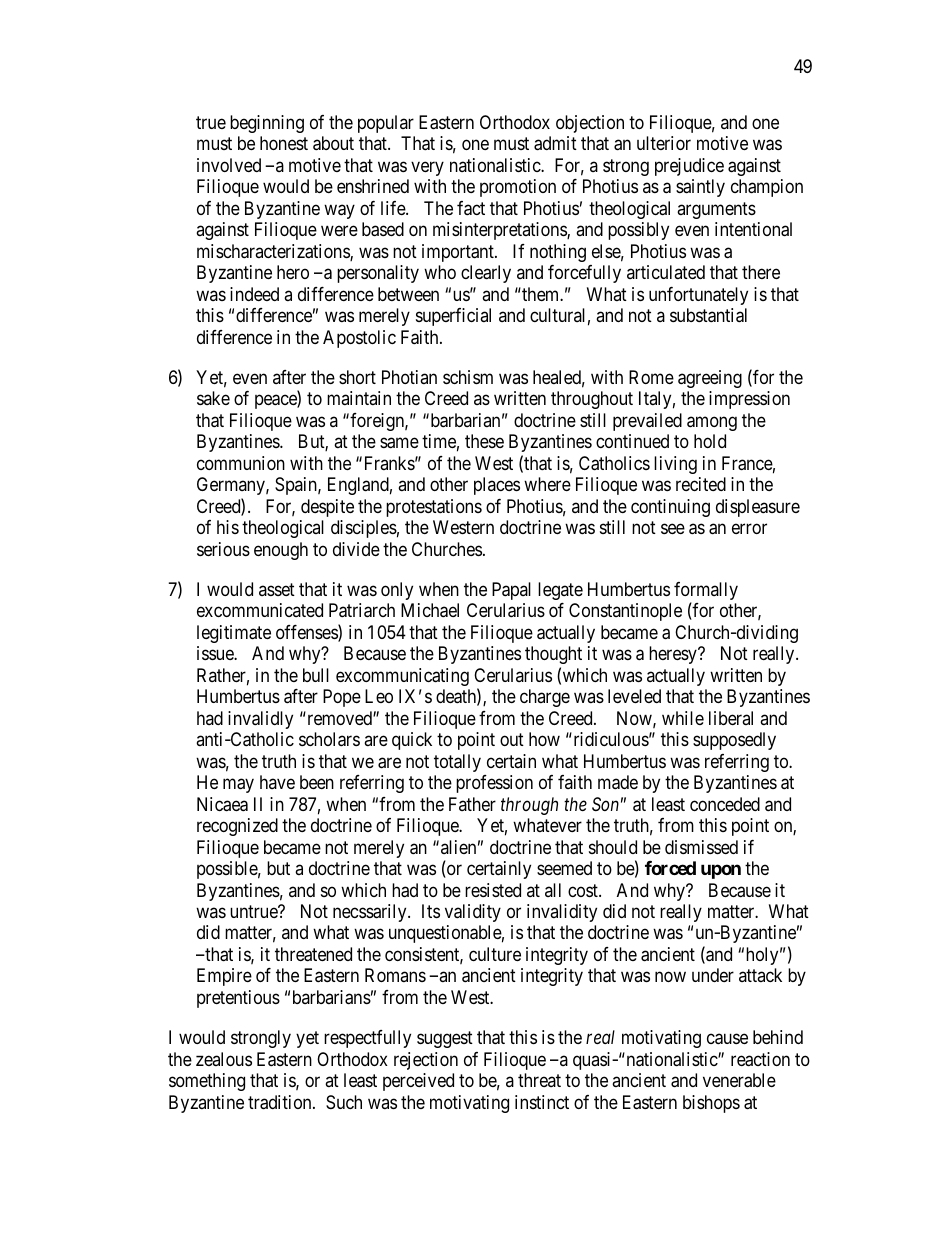 The image size is (952, 1233). What do you see at coordinates (518, 188) in the page?
I see `promotion` at bounding box center [518, 188].
